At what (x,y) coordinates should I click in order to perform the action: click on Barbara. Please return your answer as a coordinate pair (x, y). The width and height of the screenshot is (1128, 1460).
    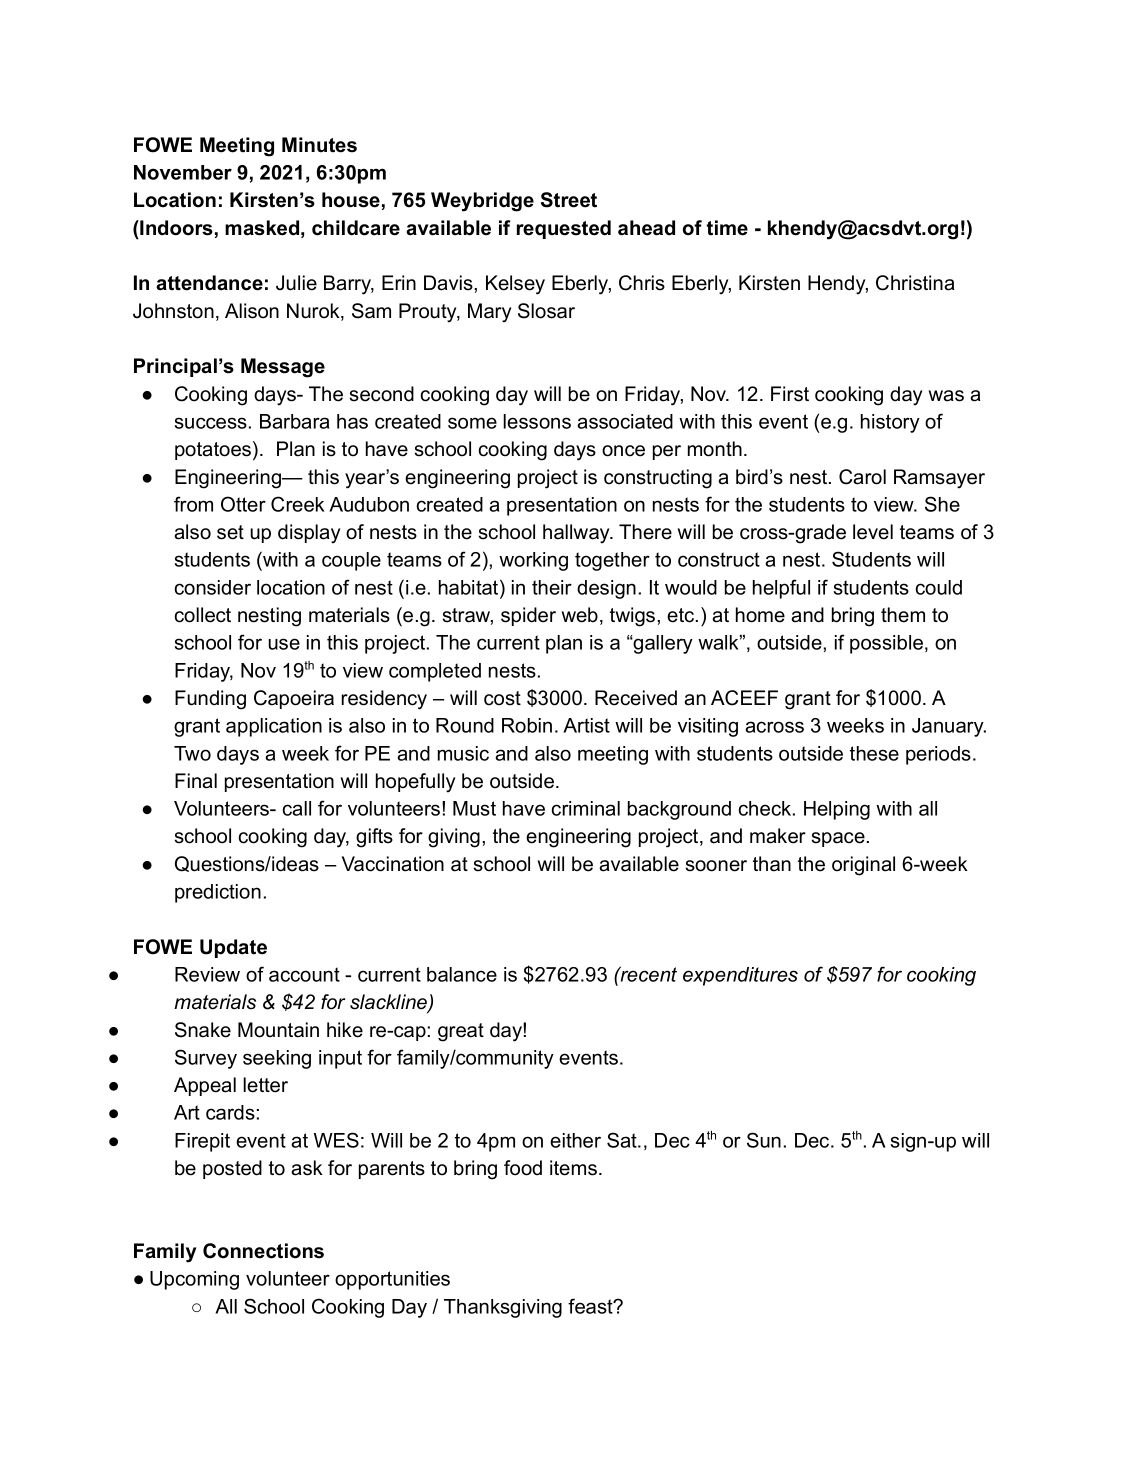
    Looking at the image, I should click on (294, 421).
